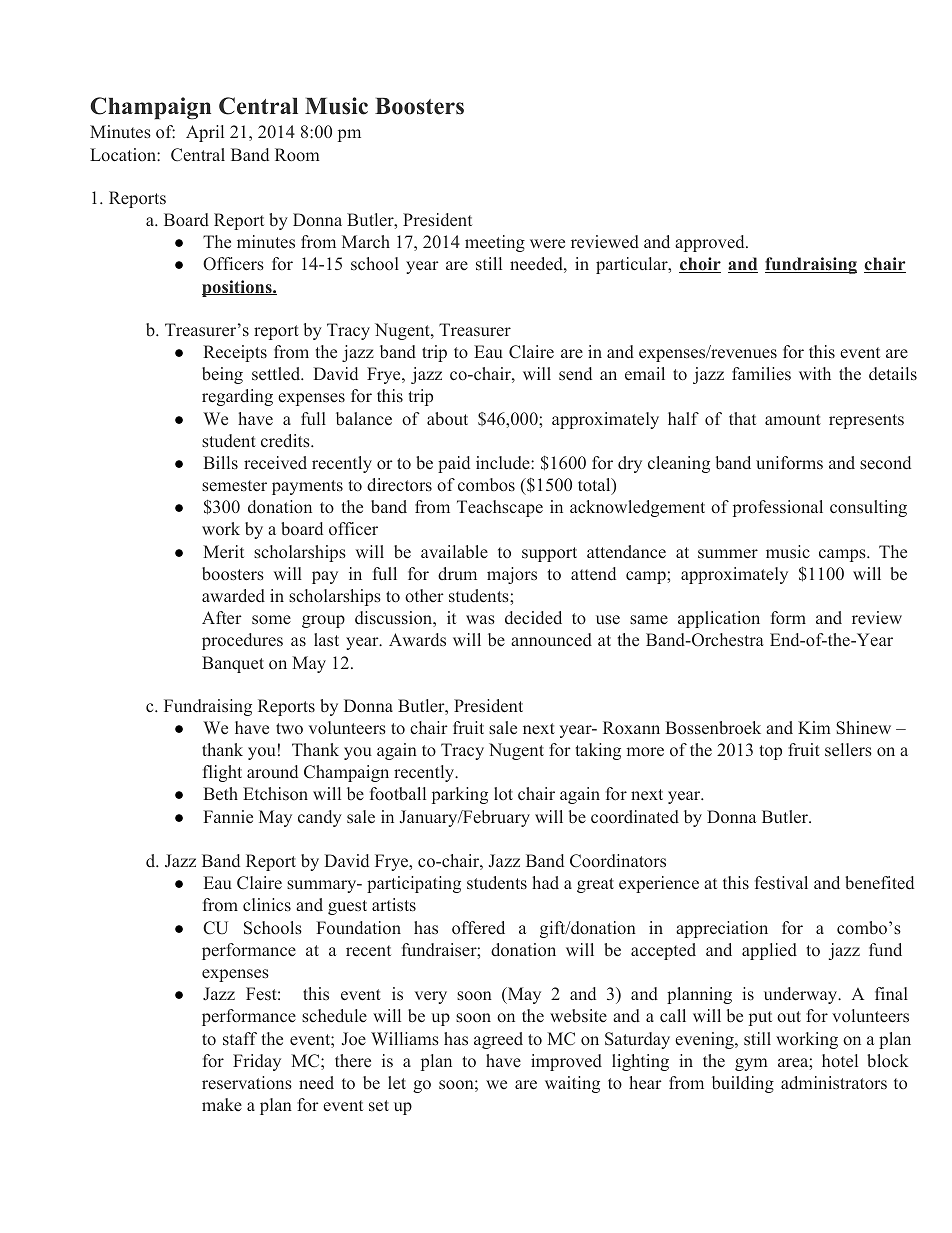  What do you see at coordinates (297, 154) in the screenshot?
I see `Room` at bounding box center [297, 154].
